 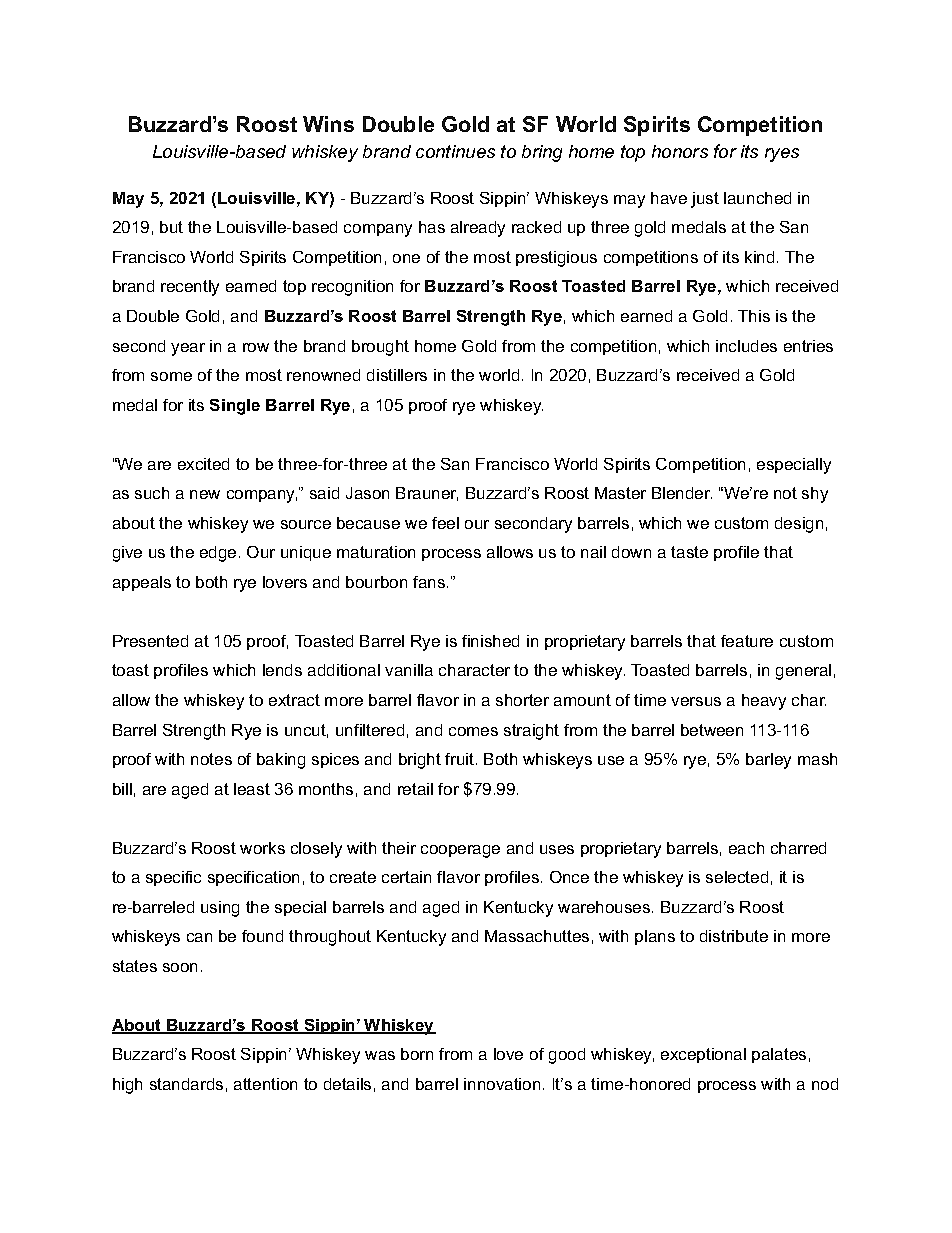 I want to click on innovation, so click(x=502, y=1084).
